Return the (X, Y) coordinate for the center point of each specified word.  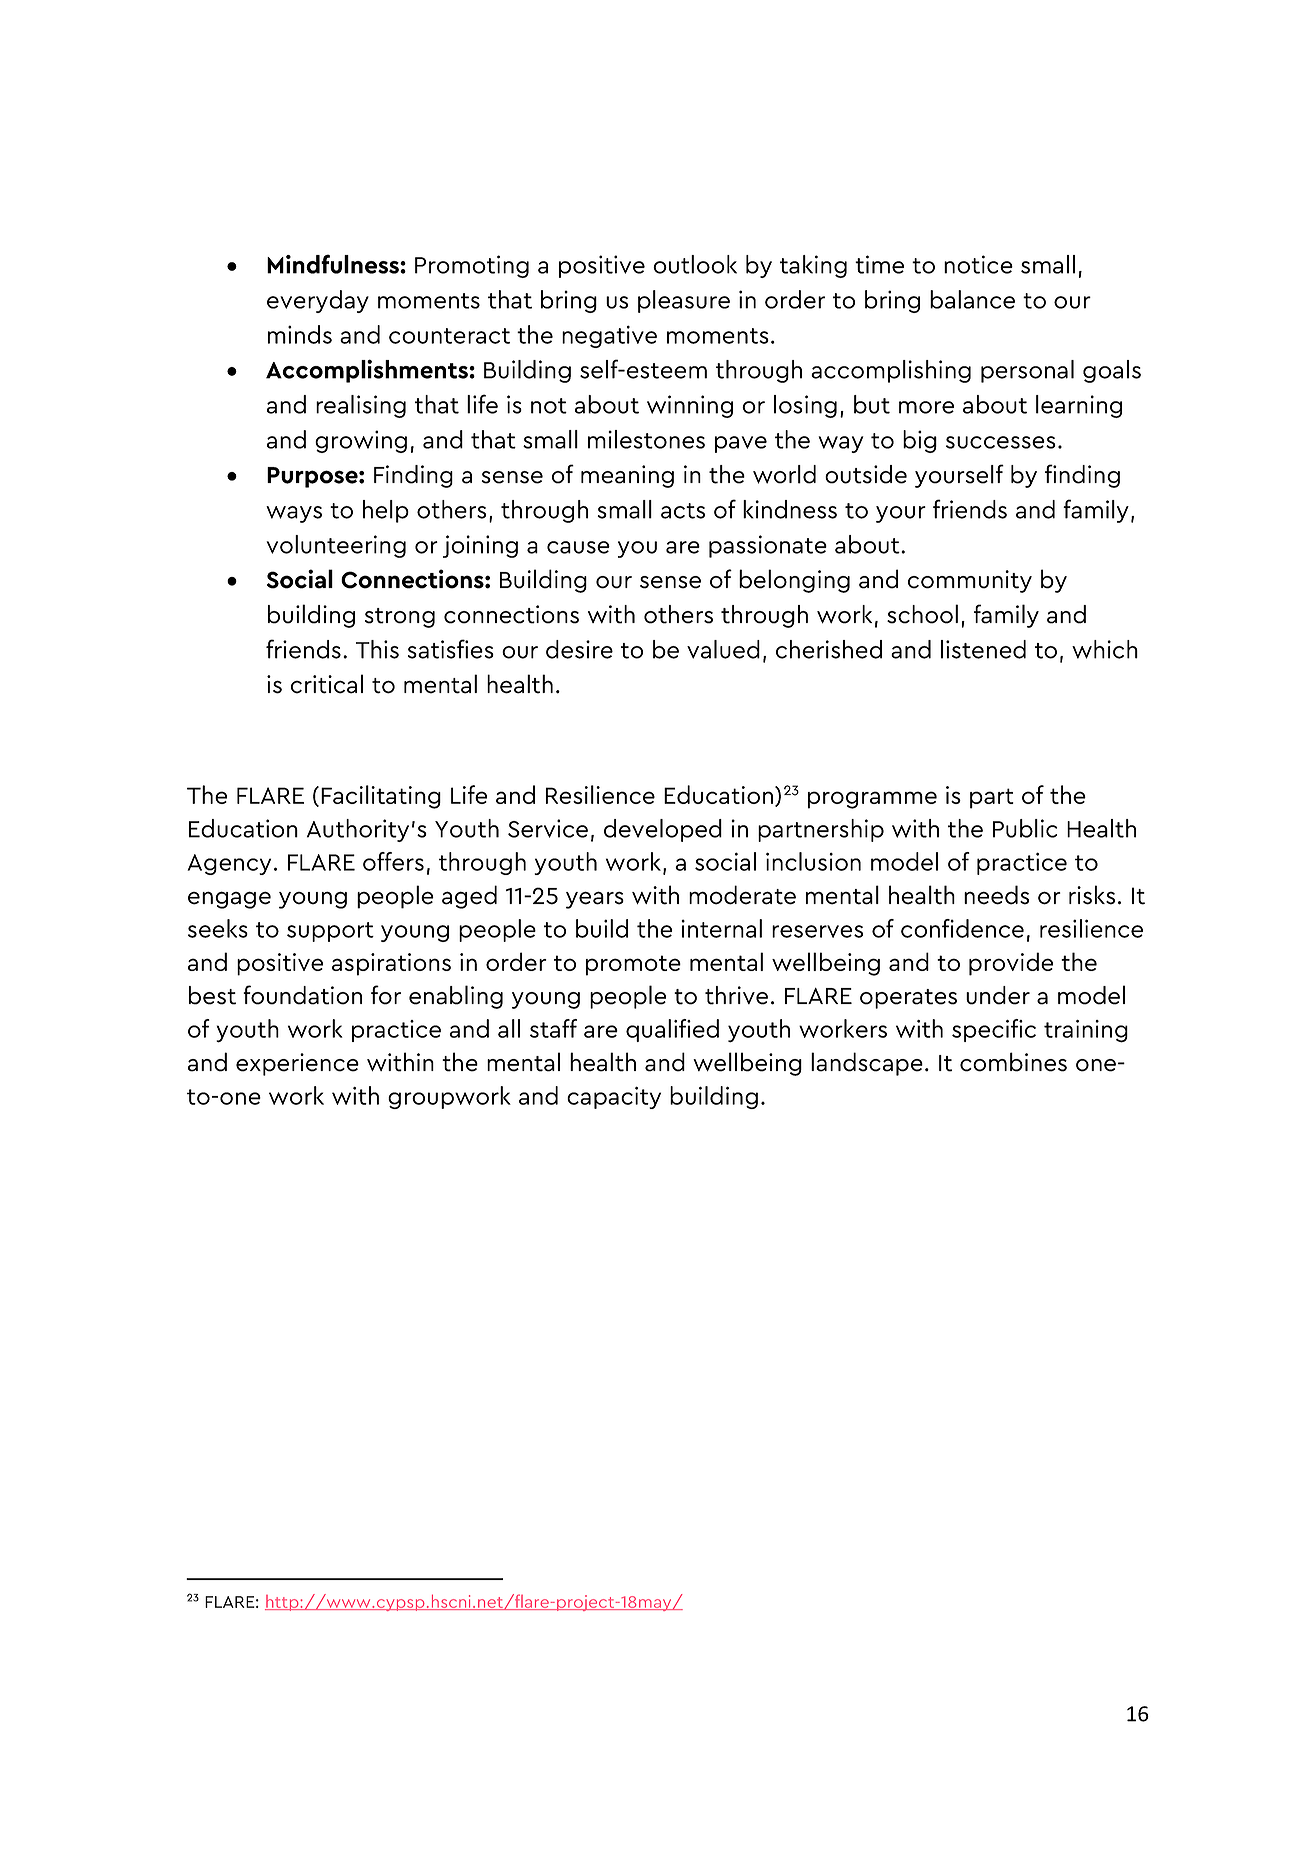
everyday (318, 301)
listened (983, 649)
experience (297, 1064)
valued (723, 649)
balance (972, 299)
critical (327, 684)
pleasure (684, 301)
